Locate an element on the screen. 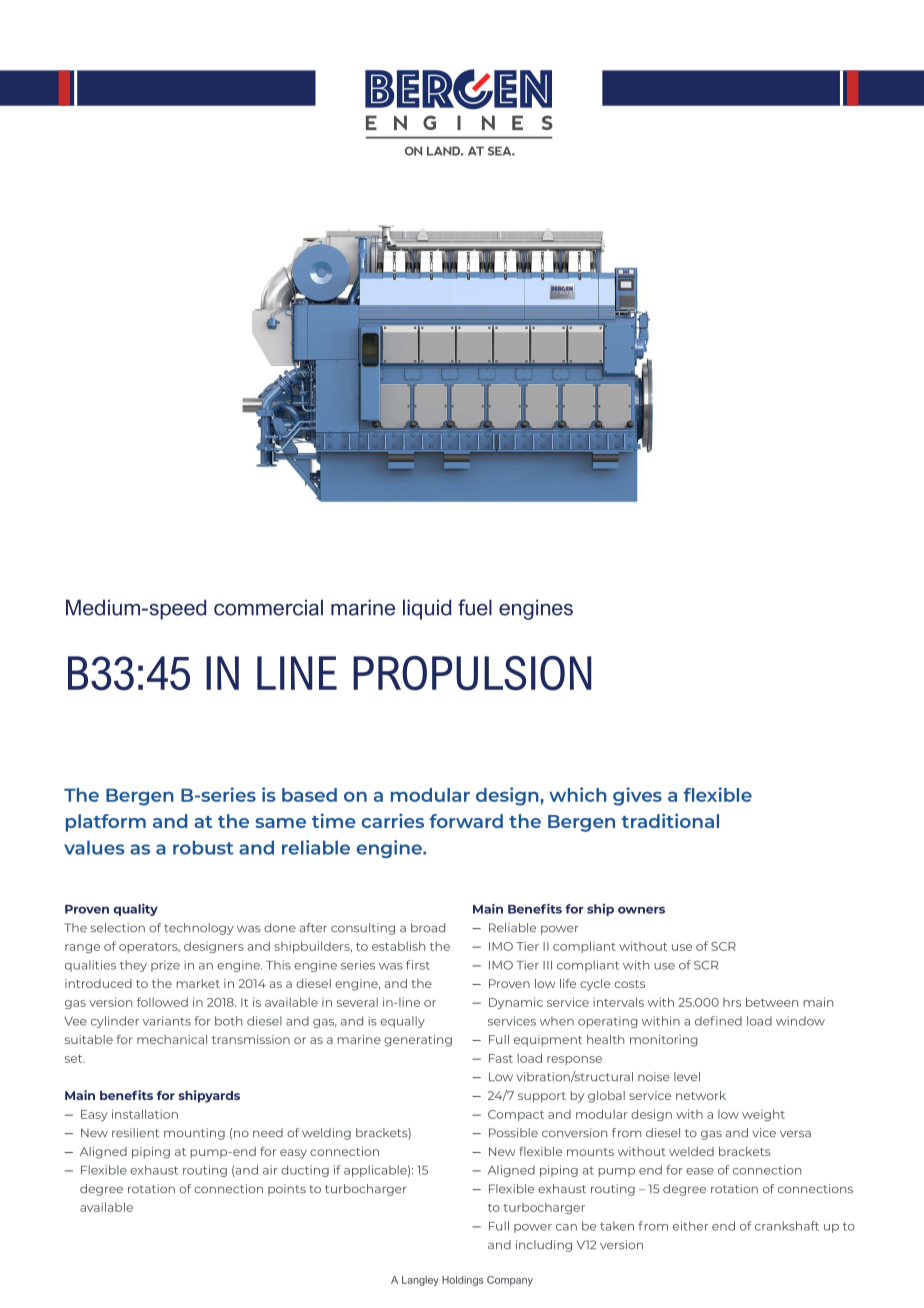 The image size is (924, 1308). owners is located at coordinates (641, 910).
